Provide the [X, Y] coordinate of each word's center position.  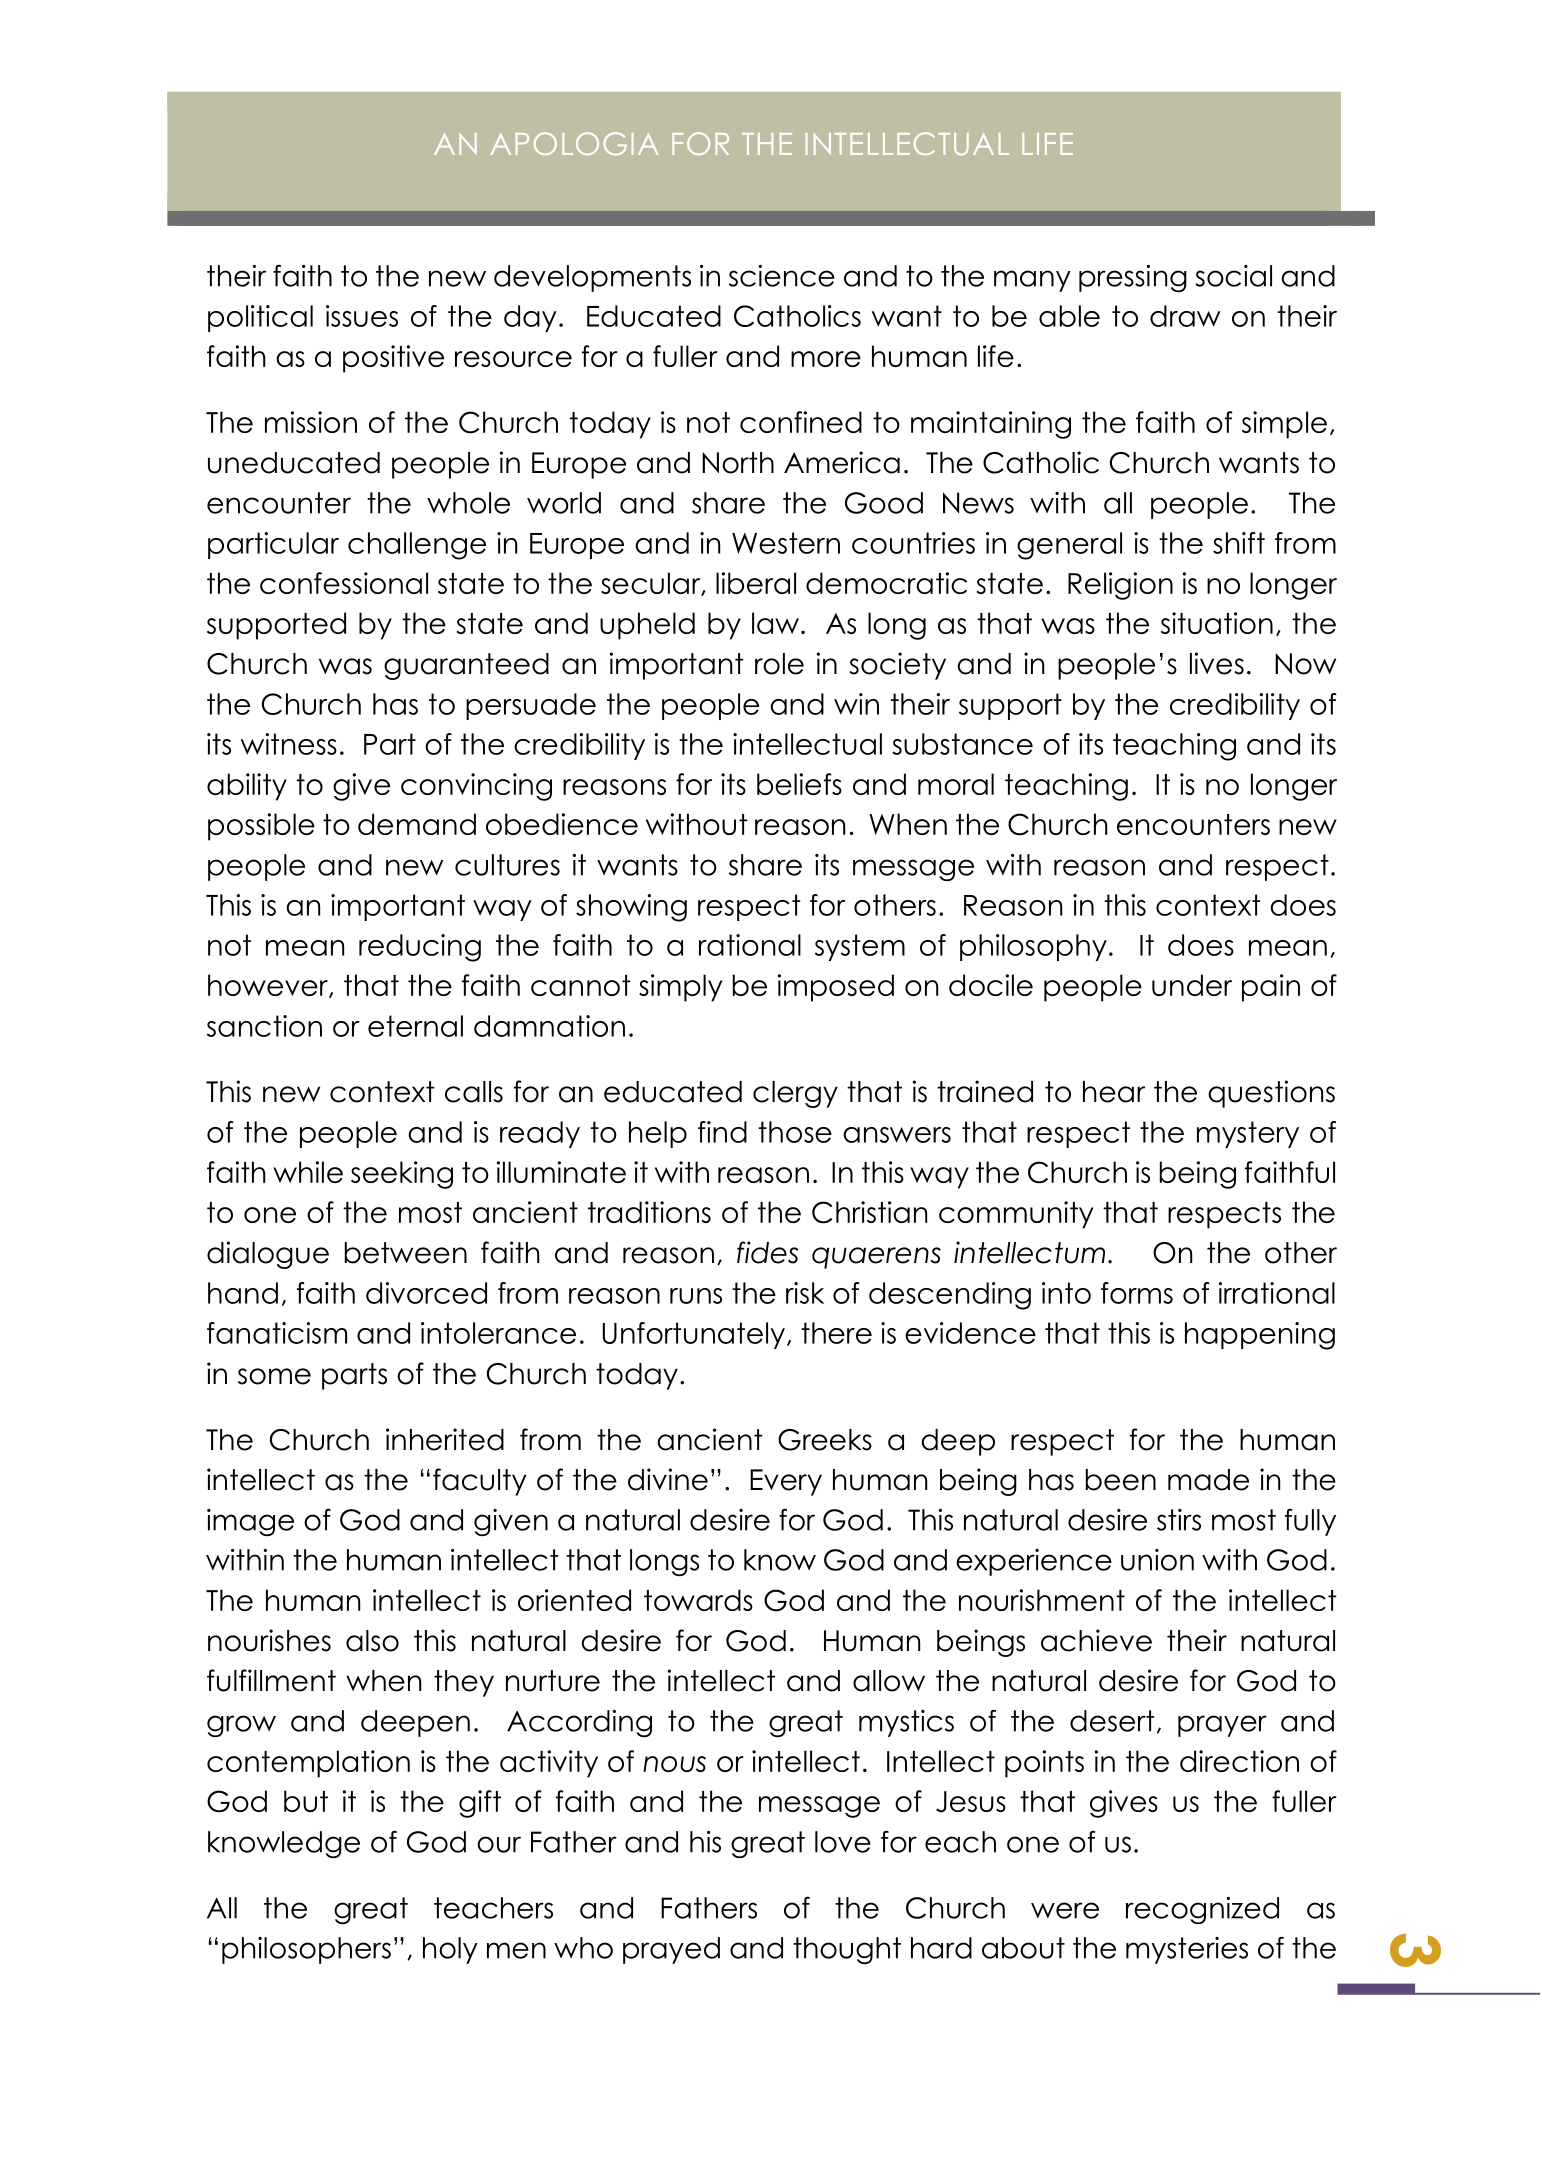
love [843, 1842]
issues [362, 316]
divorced [426, 1293]
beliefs [799, 784]
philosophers [306, 1950]
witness [289, 744]
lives [1217, 663]
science [782, 276]
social [1233, 276]
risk [805, 1293]
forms [1137, 1293]
